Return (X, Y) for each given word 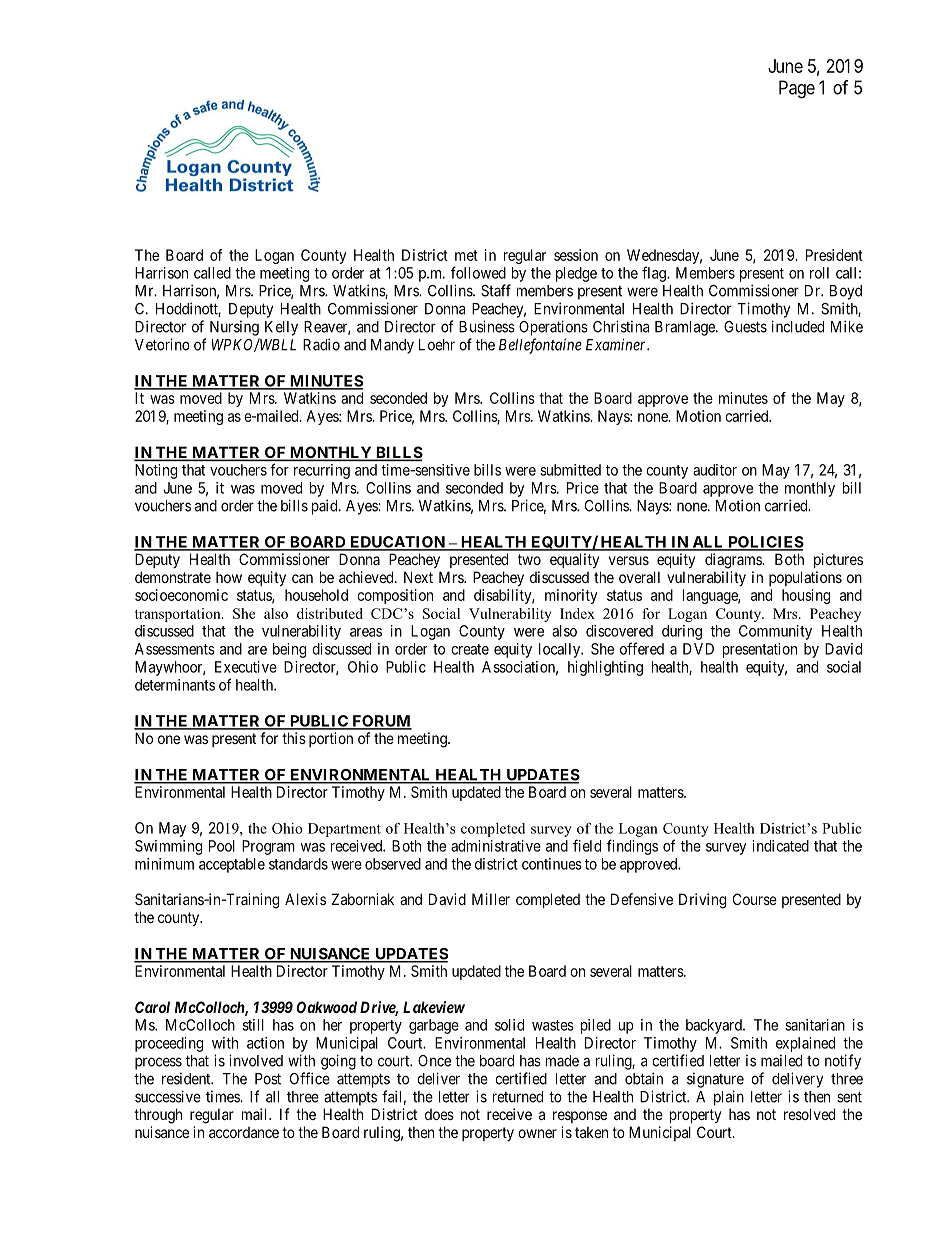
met (466, 255)
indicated (780, 846)
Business (487, 326)
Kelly (281, 328)
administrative (496, 846)
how (229, 577)
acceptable (232, 865)
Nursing (234, 328)
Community (775, 632)
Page (797, 89)
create (470, 649)
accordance (244, 1132)
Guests (745, 327)
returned (518, 1097)
